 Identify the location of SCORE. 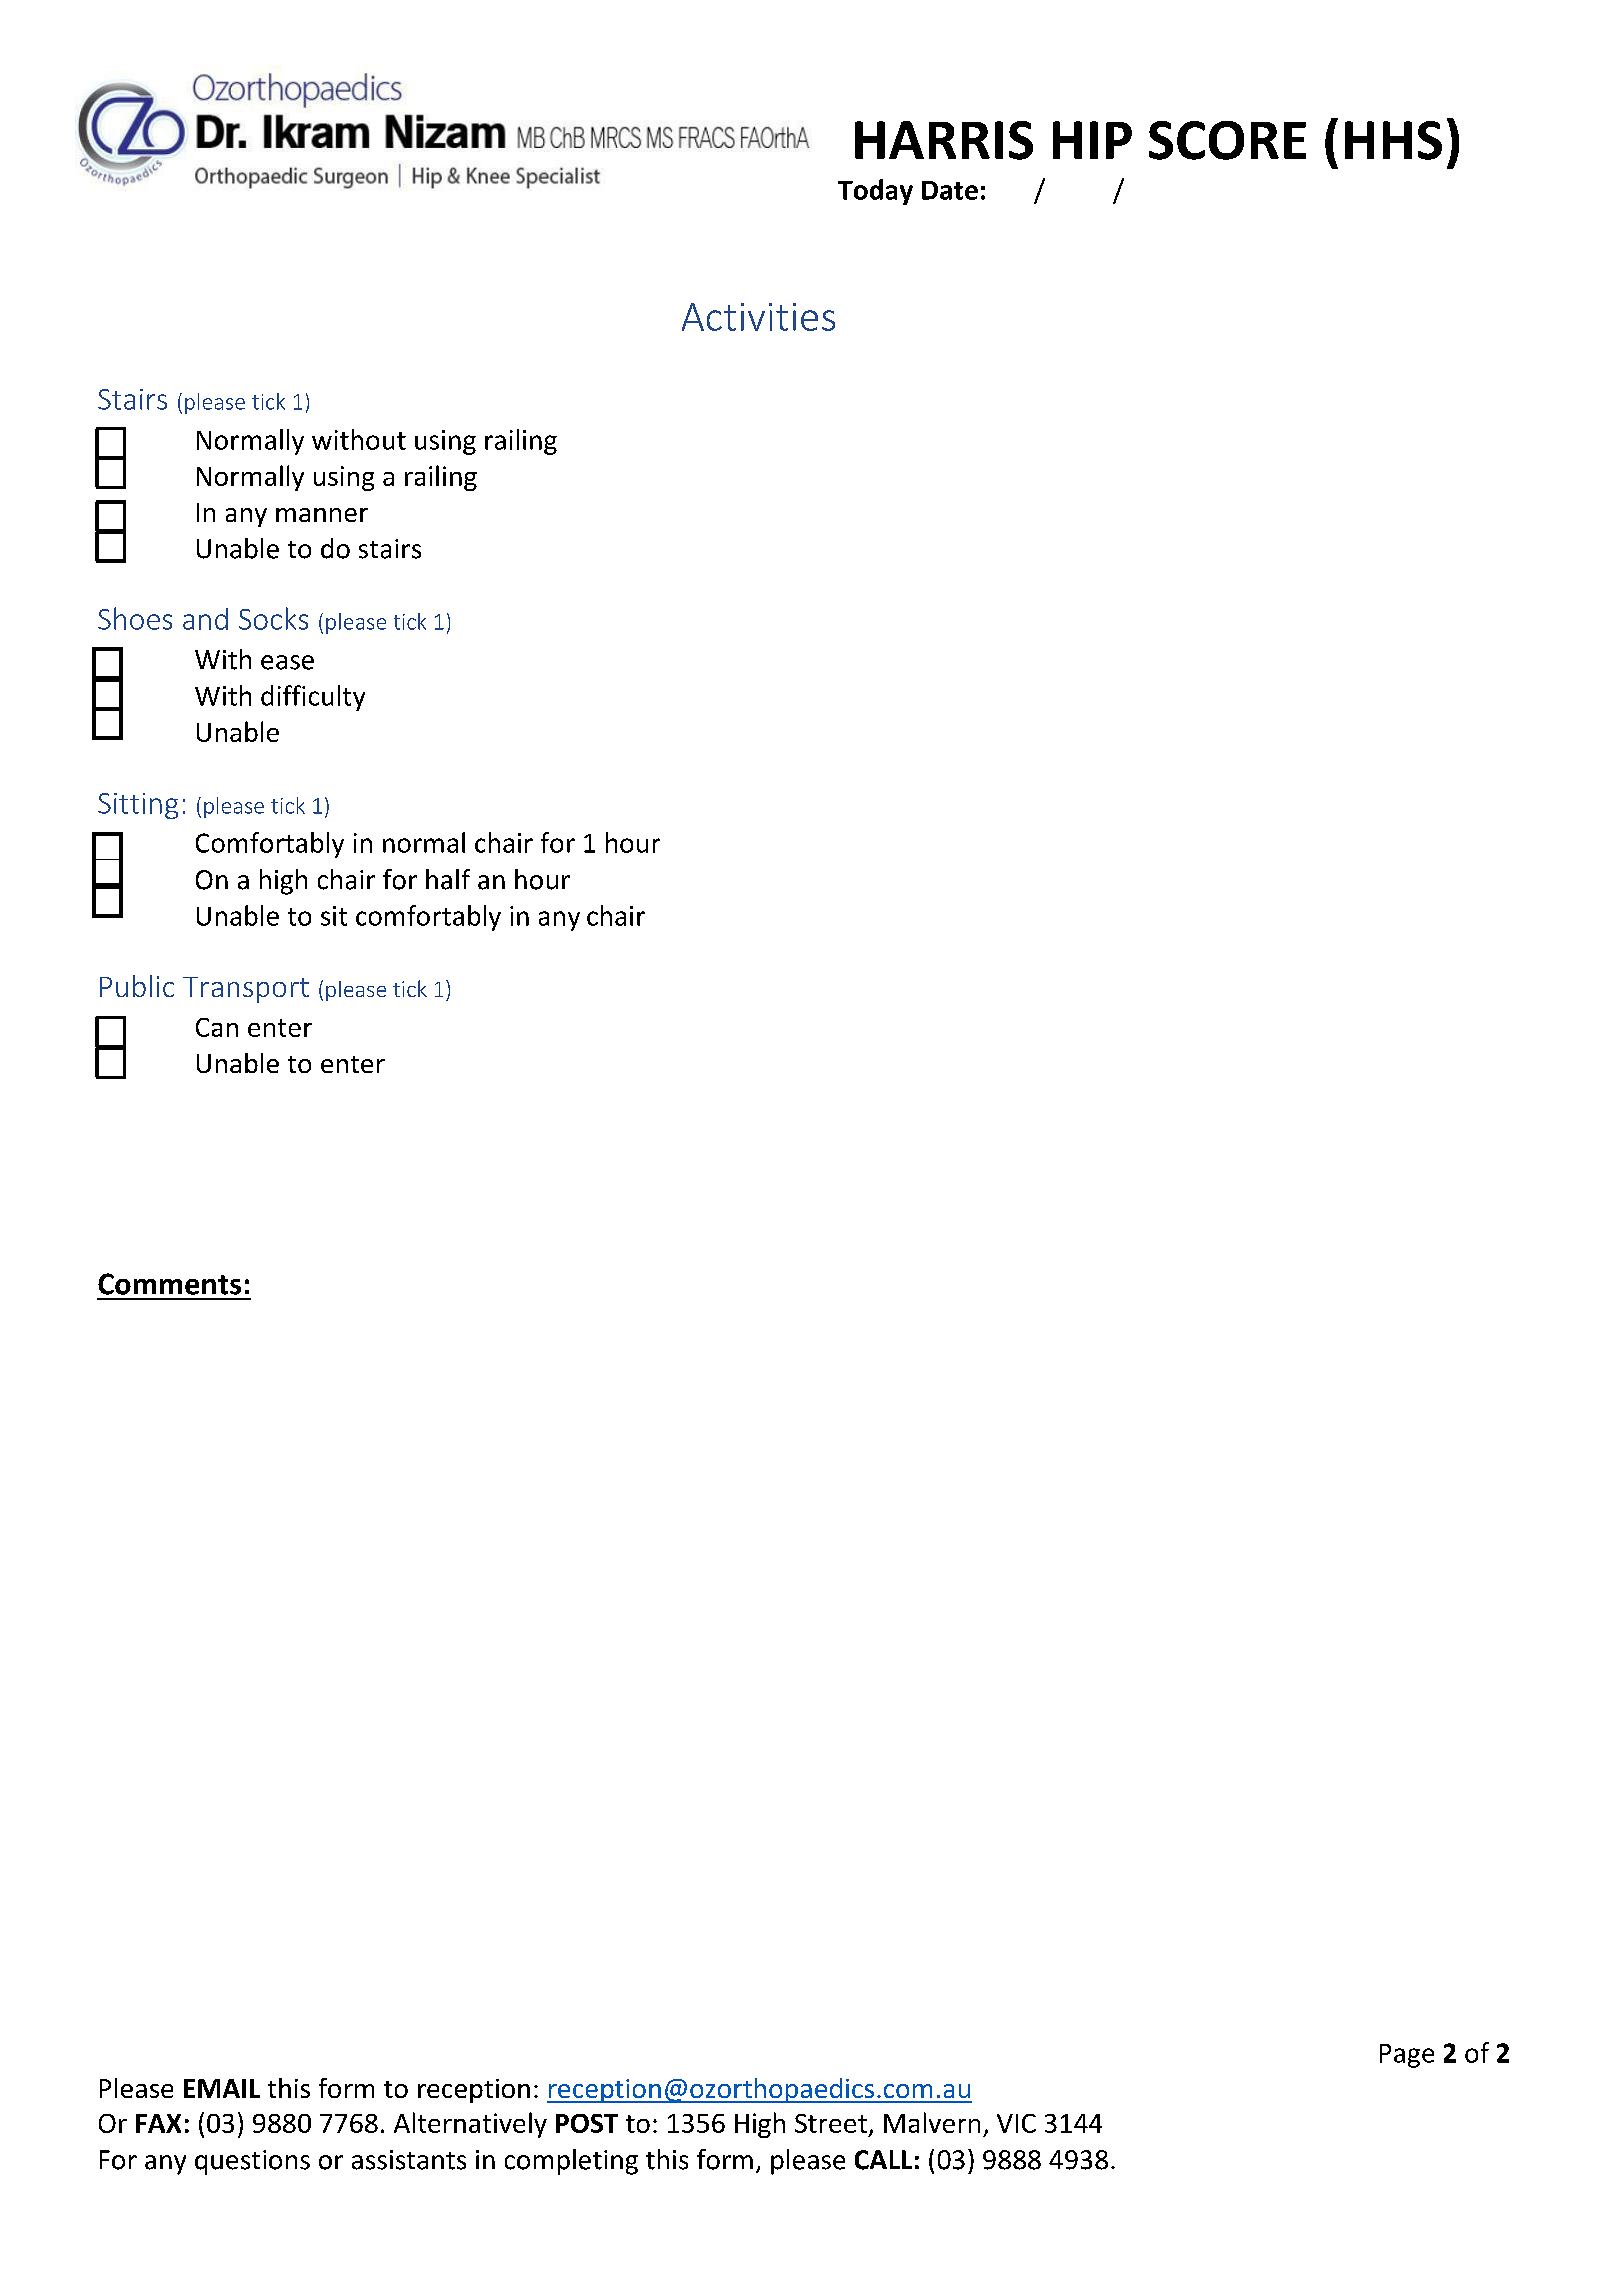
(1227, 140).
